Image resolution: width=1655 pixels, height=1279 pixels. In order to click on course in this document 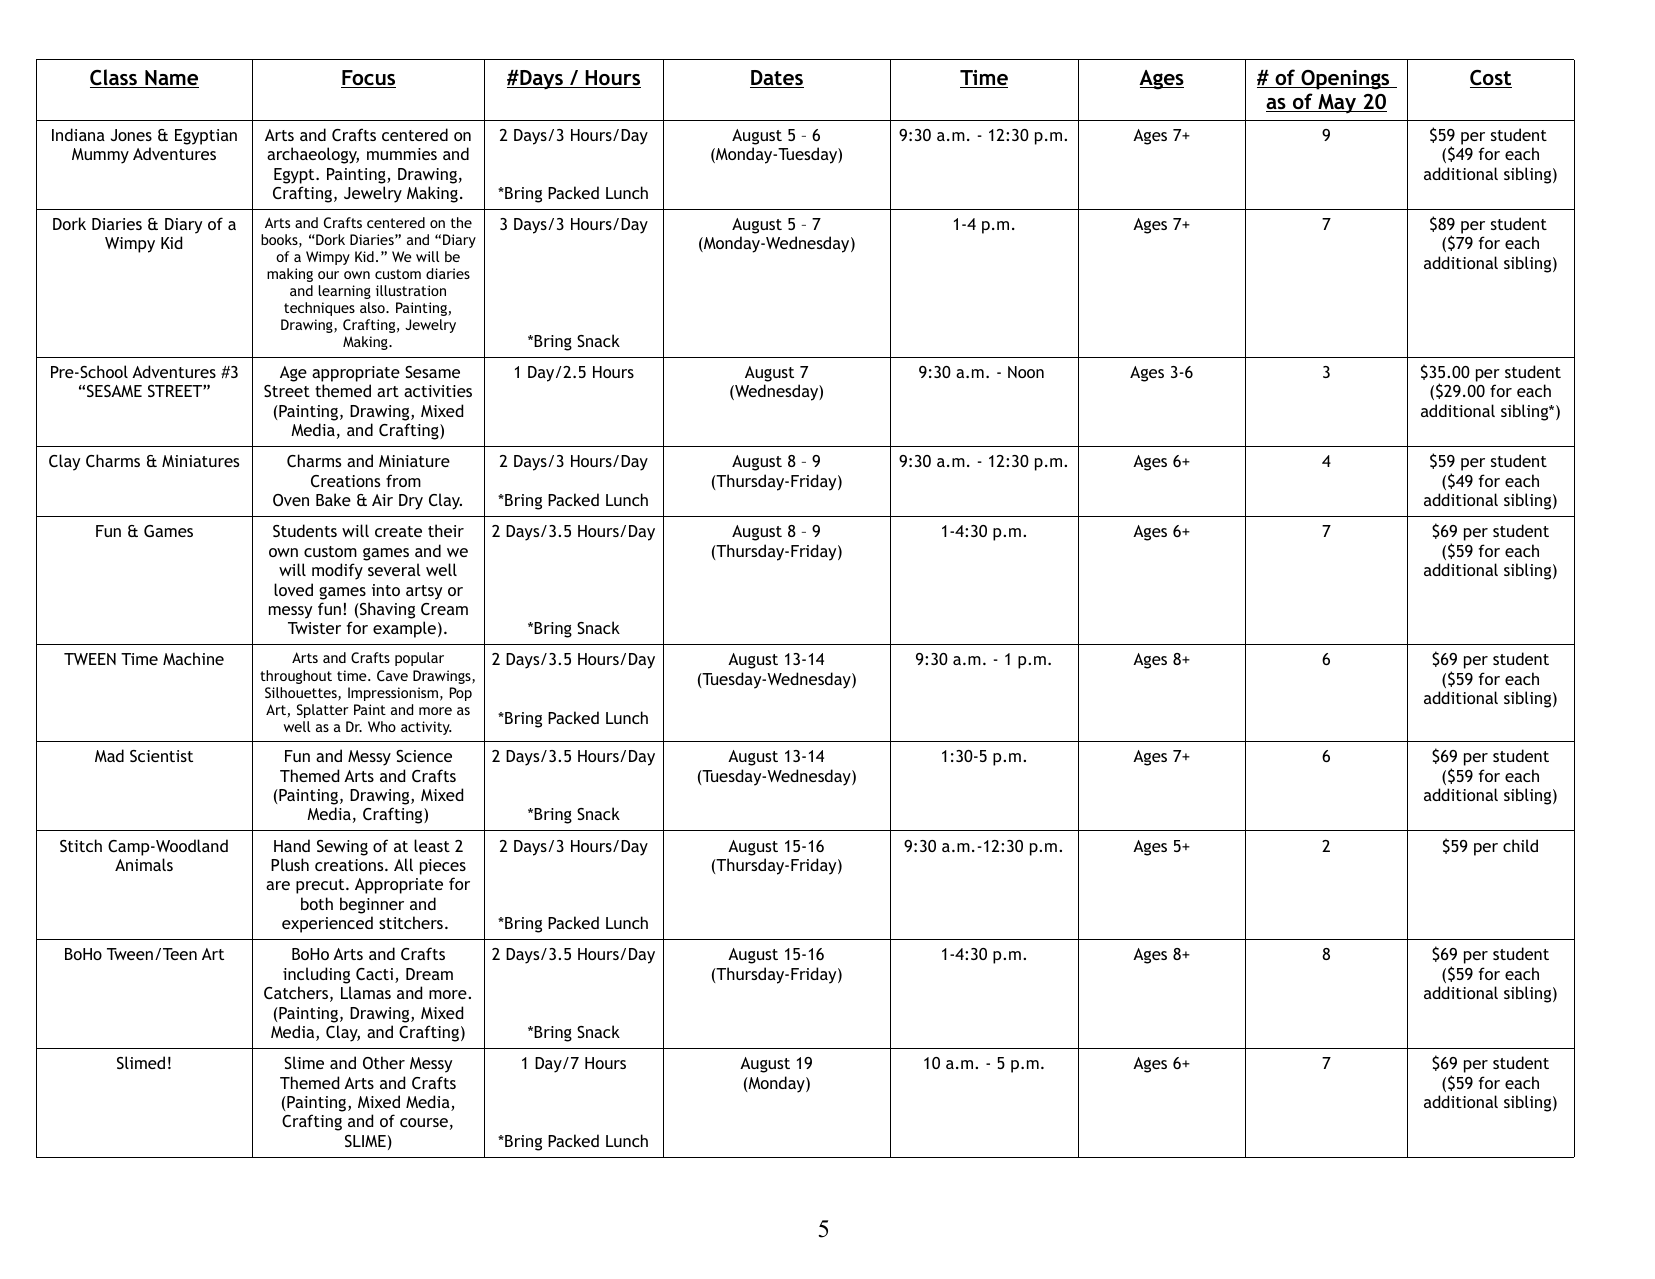, I will do `click(424, 1122)`.
